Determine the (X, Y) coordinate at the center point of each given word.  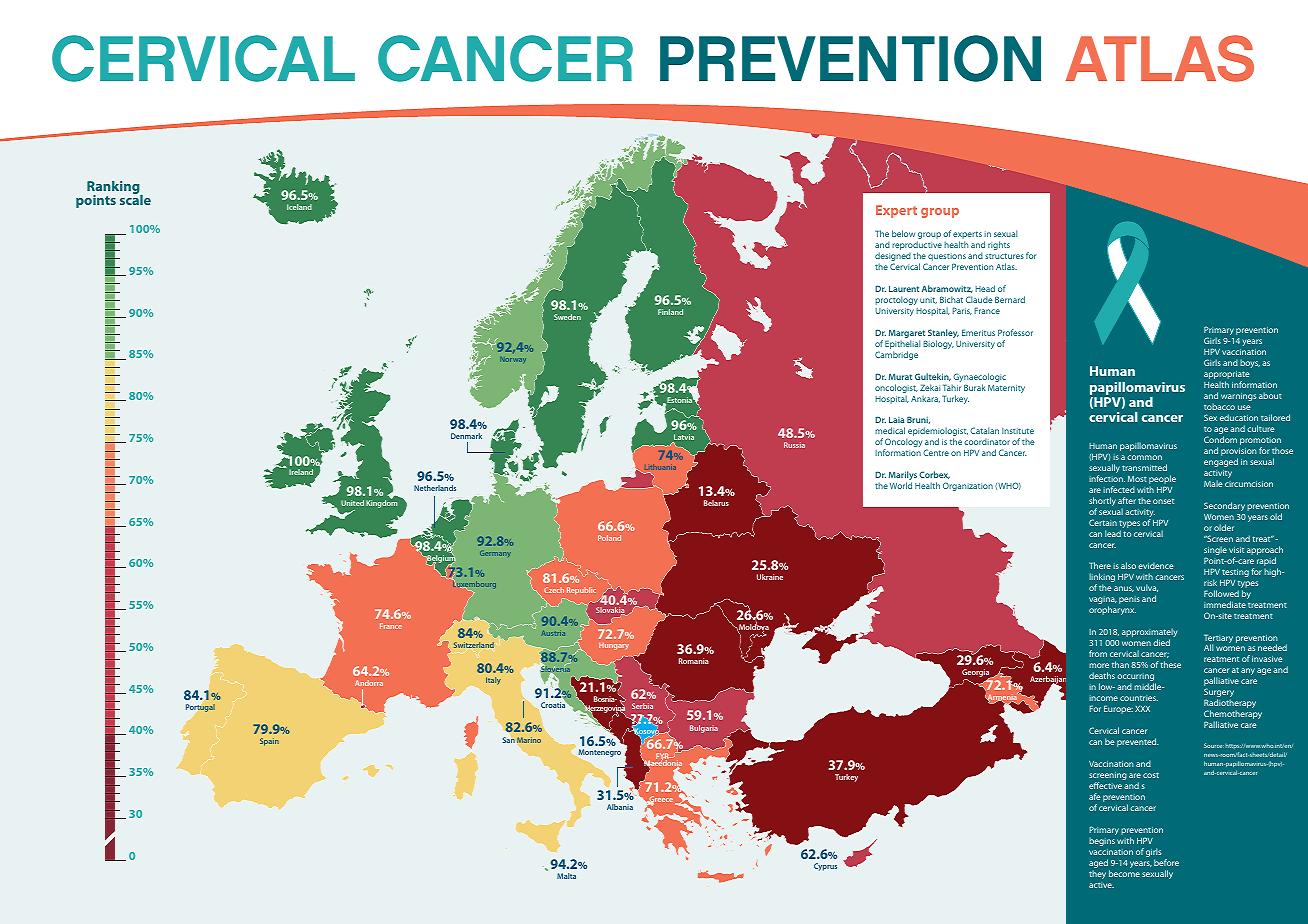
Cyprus (825, 867)
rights (999, 245)
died (1161, 642)
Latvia (683, 438)
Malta (566, 876)
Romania (694, 661)
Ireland (301, 472)
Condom (1220, 439)
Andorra (369, 683)
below (903, 233)
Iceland (299, 207)
